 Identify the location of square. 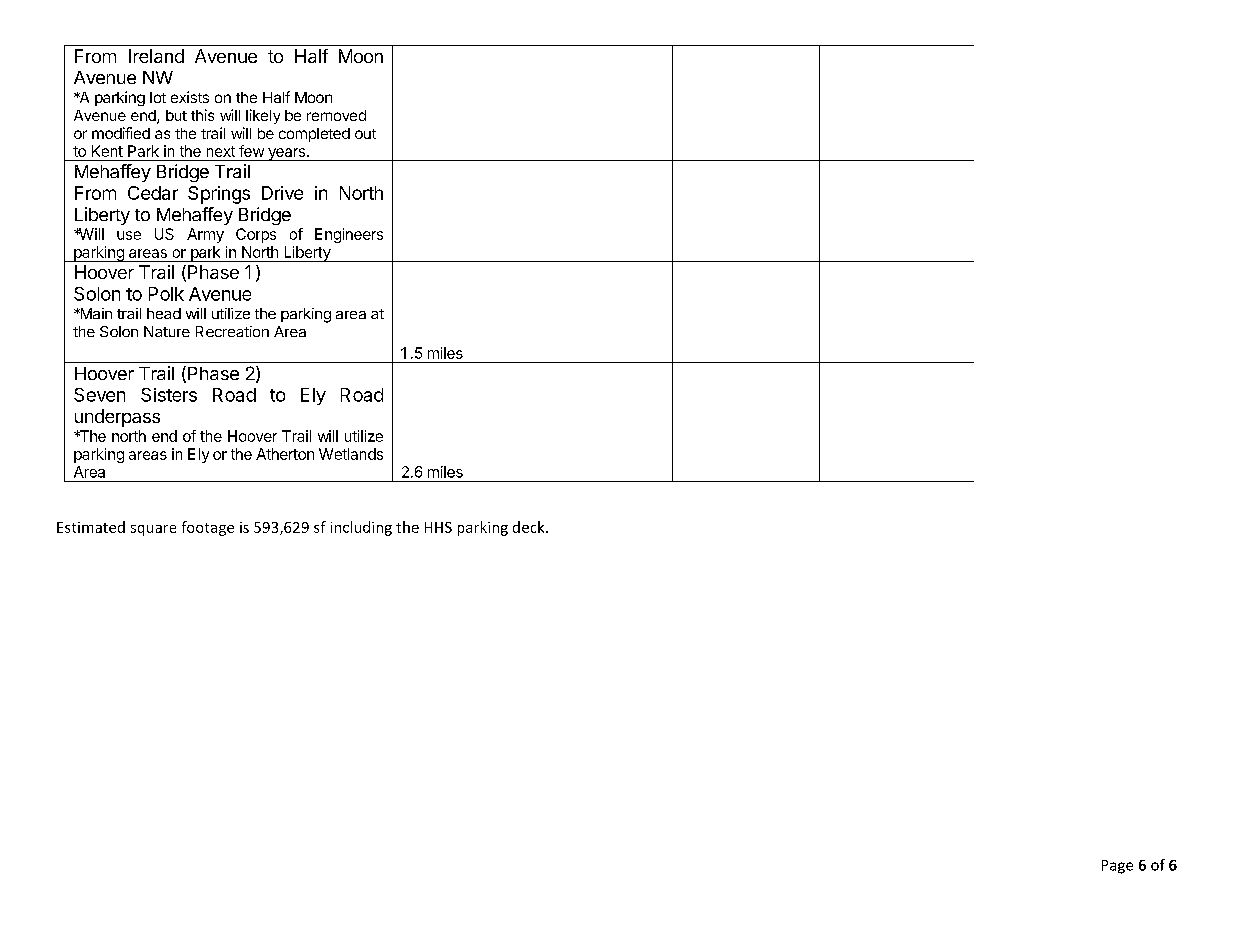
(153, 530).
